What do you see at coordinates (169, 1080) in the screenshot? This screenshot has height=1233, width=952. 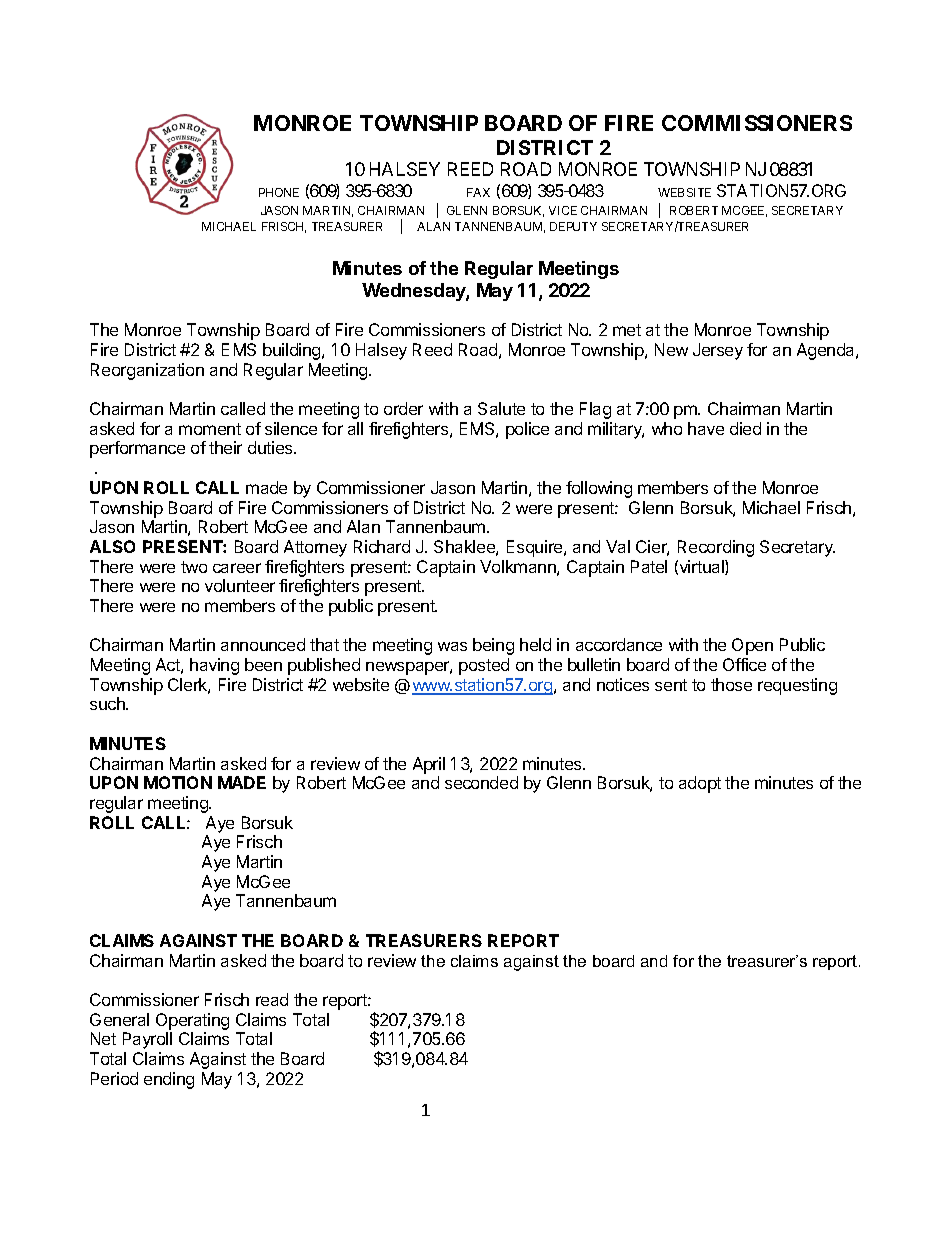 I see `ending` at bounding box center [169, 1080].
